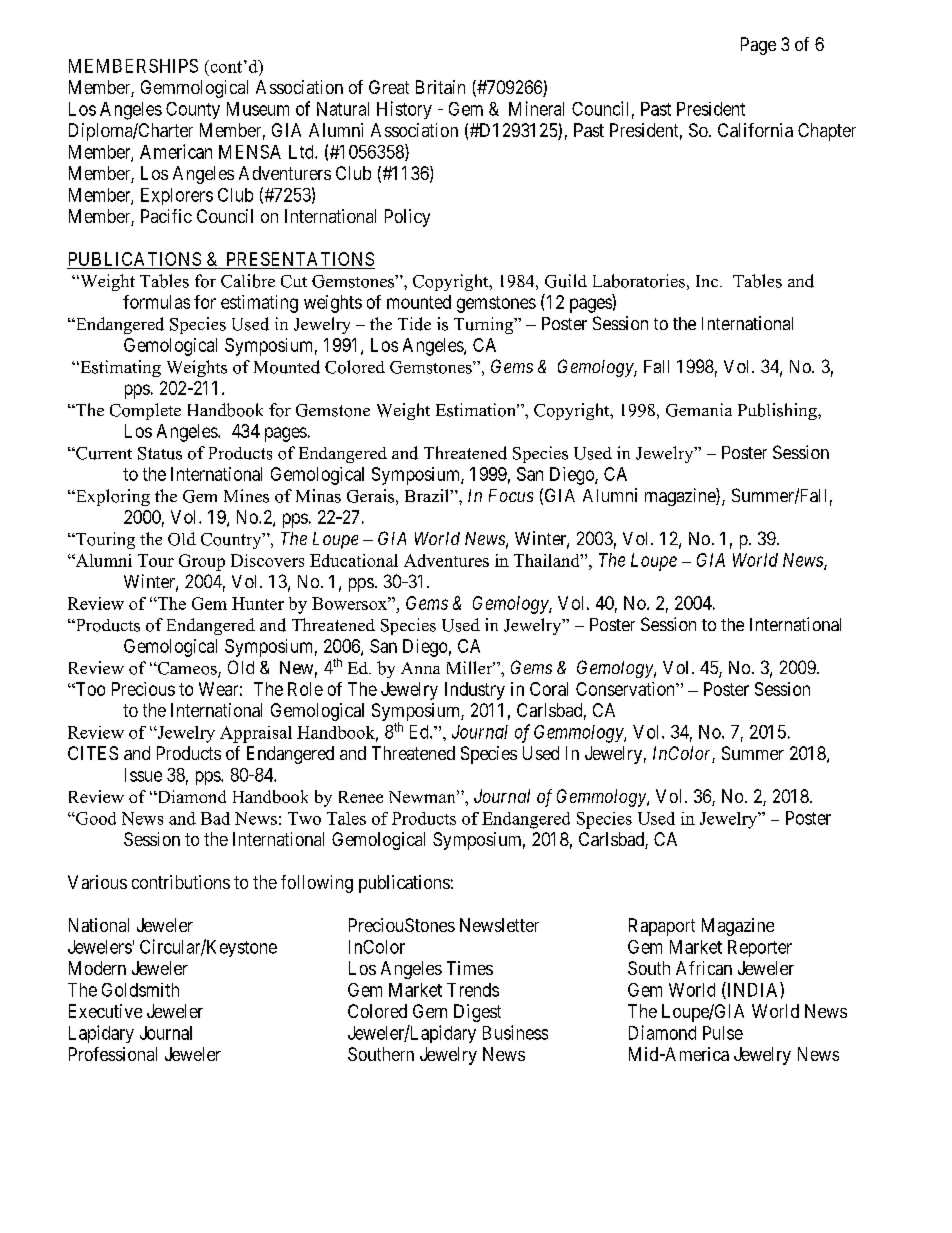 Image resolution: width=952 pixels, height=1233 pixels. What do you see at coordinates (361, 797) in the document?
I see `Renee` at bounding box center [361, 797].
